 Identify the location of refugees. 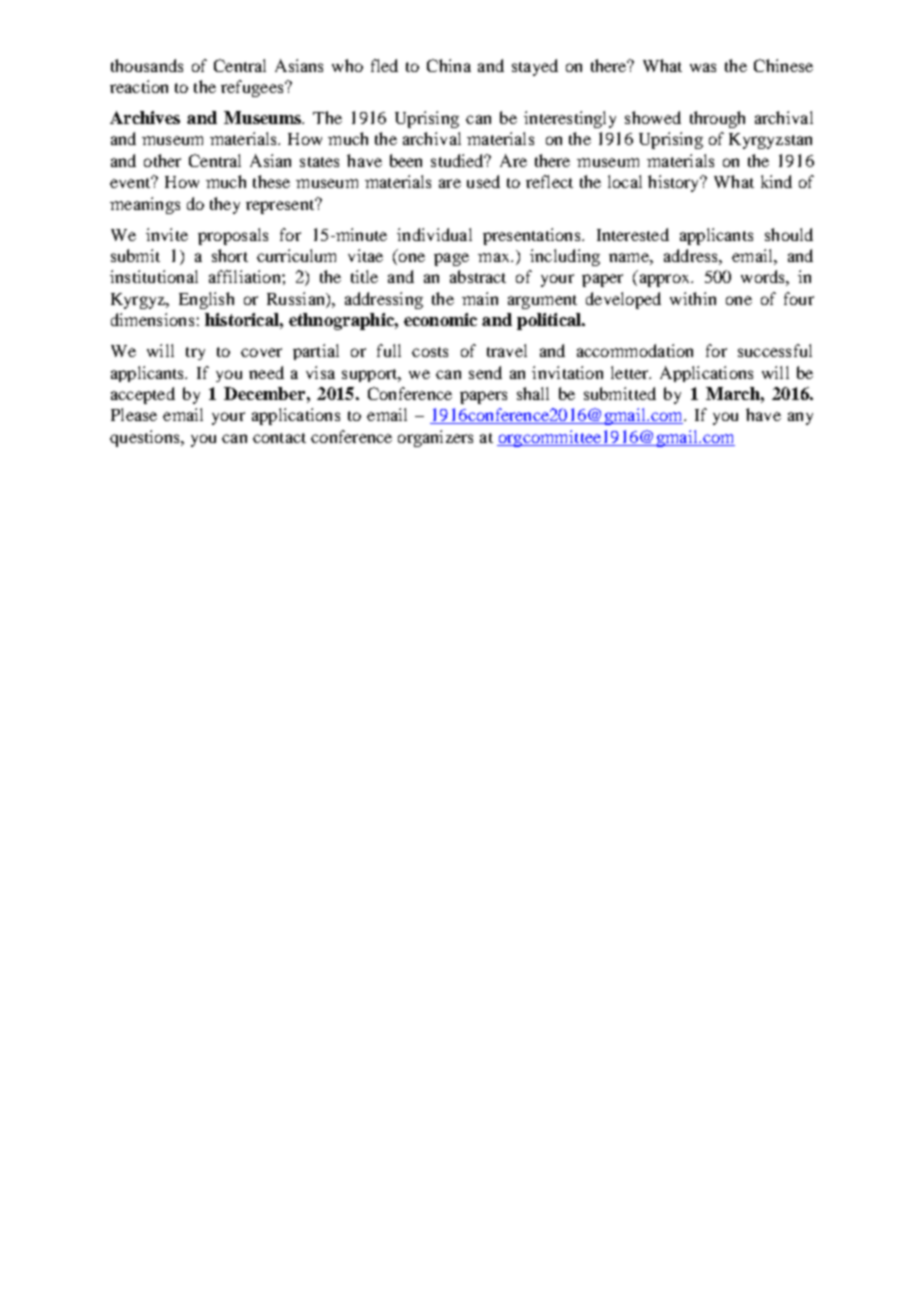
(253, 88).
